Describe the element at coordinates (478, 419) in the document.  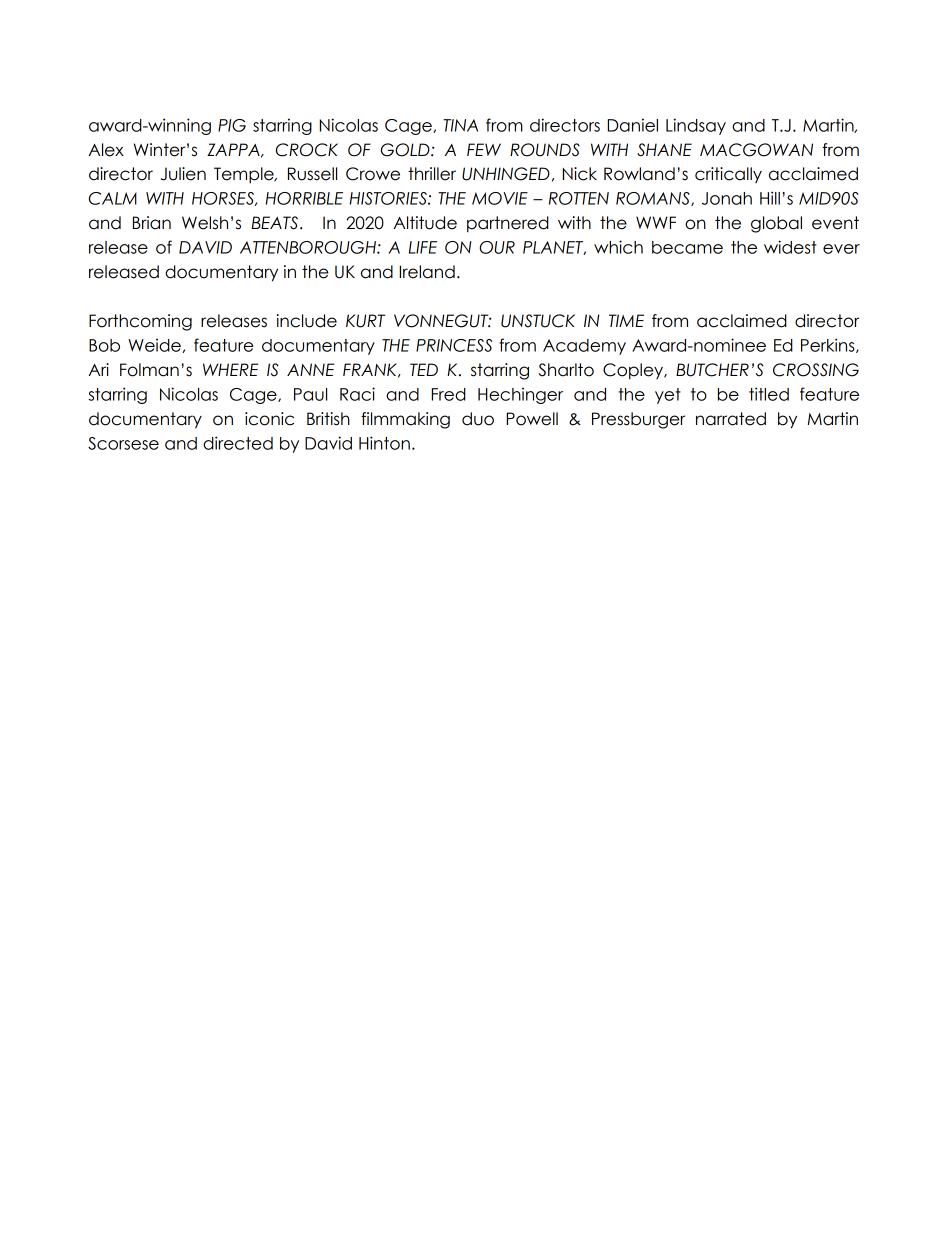
I see `duo` at that location.
